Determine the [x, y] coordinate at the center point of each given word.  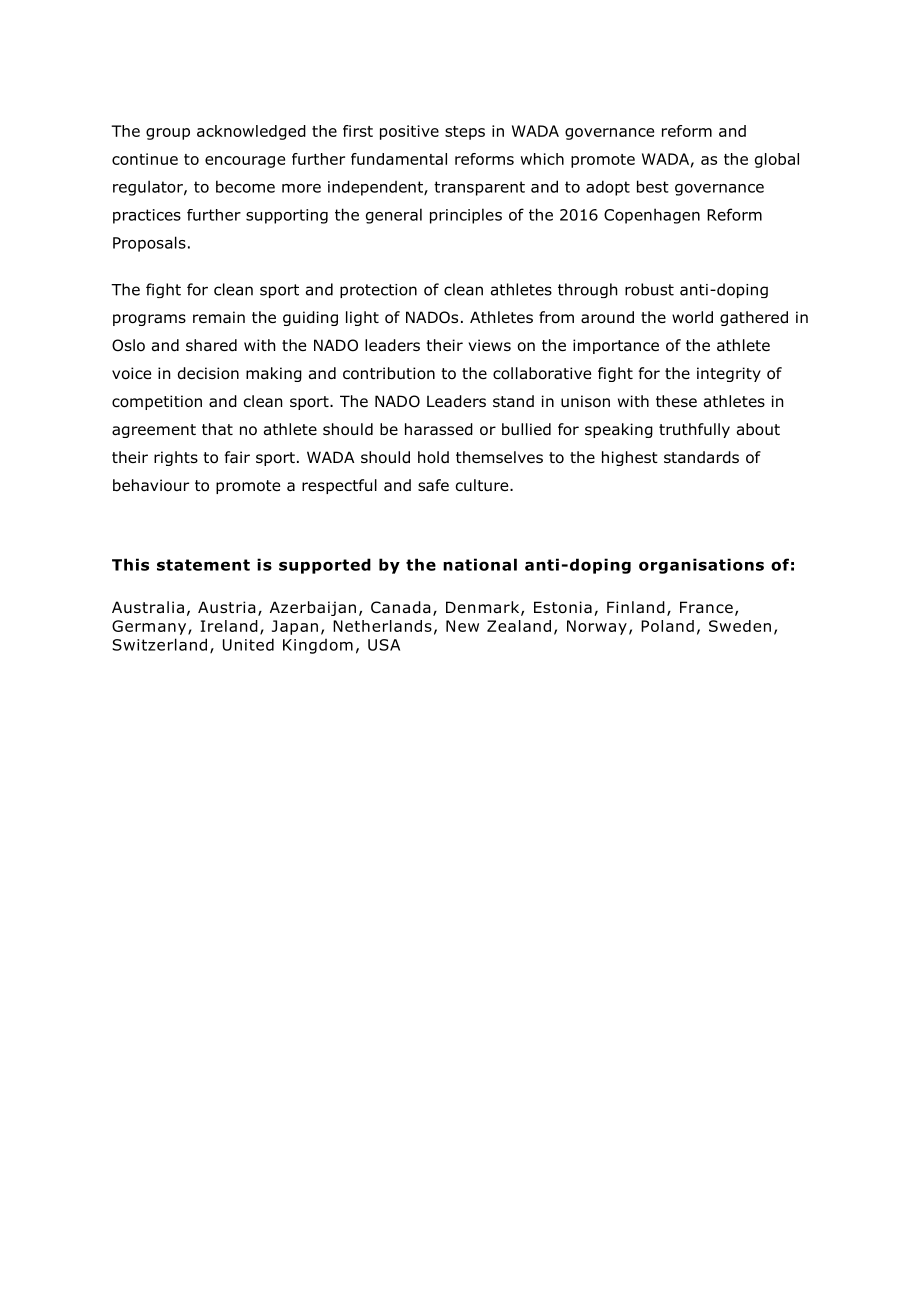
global [777, 160]
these [676, 401]
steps [465, 133]
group [168, 134]
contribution [389, 373]
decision [208, 373]
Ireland [229, 626]
